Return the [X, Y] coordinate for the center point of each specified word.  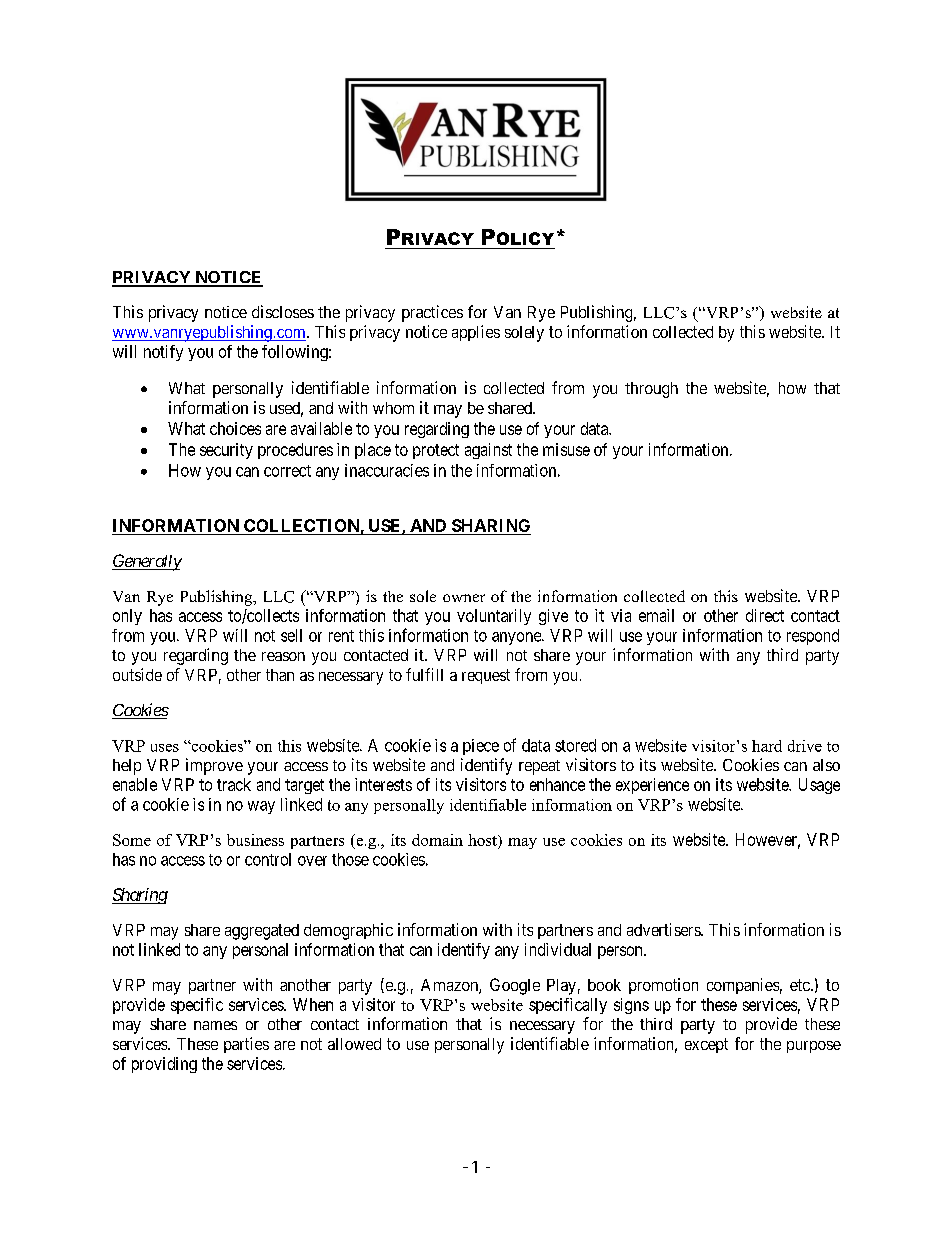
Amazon [450, 986]
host [483, 840]
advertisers [664, 929]
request [486, 676]
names [215, 1025]
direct [765, 615]
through [651, 390]
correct [287, 471]
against [488, 451]
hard [767, 746]
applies [476, 333]
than [280, 675]
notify [163, 353]
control [268, 859]
